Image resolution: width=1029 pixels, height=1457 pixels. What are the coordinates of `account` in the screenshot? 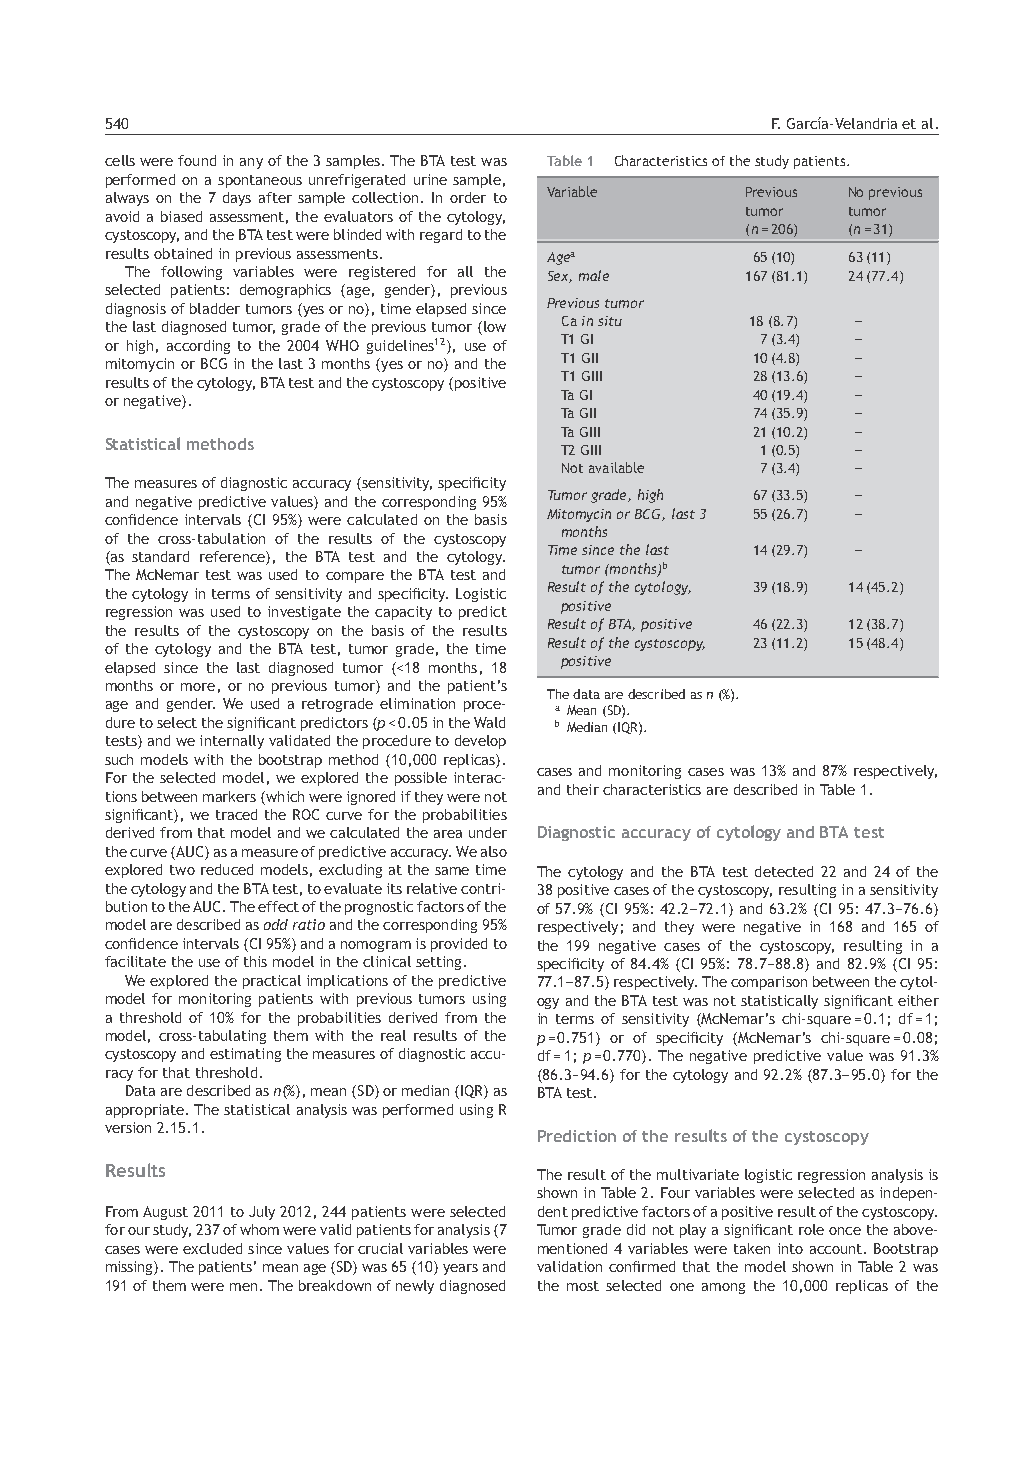 It's located at (837, 1249).
